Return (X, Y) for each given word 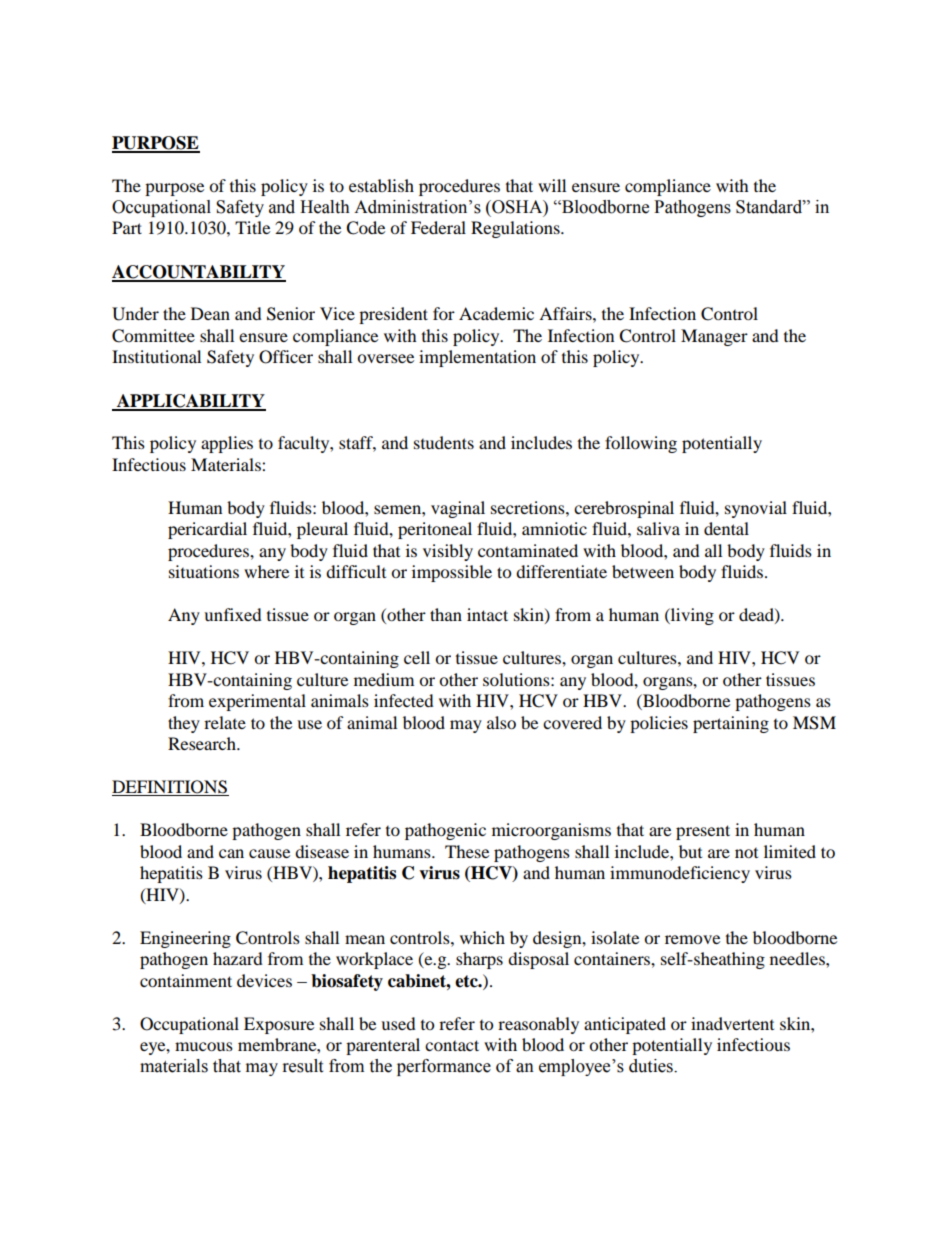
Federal (438, 227)
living (691, 616)
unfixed (233, 614)
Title (252, 227)
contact (452, 1045)
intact (487, 614)
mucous (204, 1046)
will (552, 185)
